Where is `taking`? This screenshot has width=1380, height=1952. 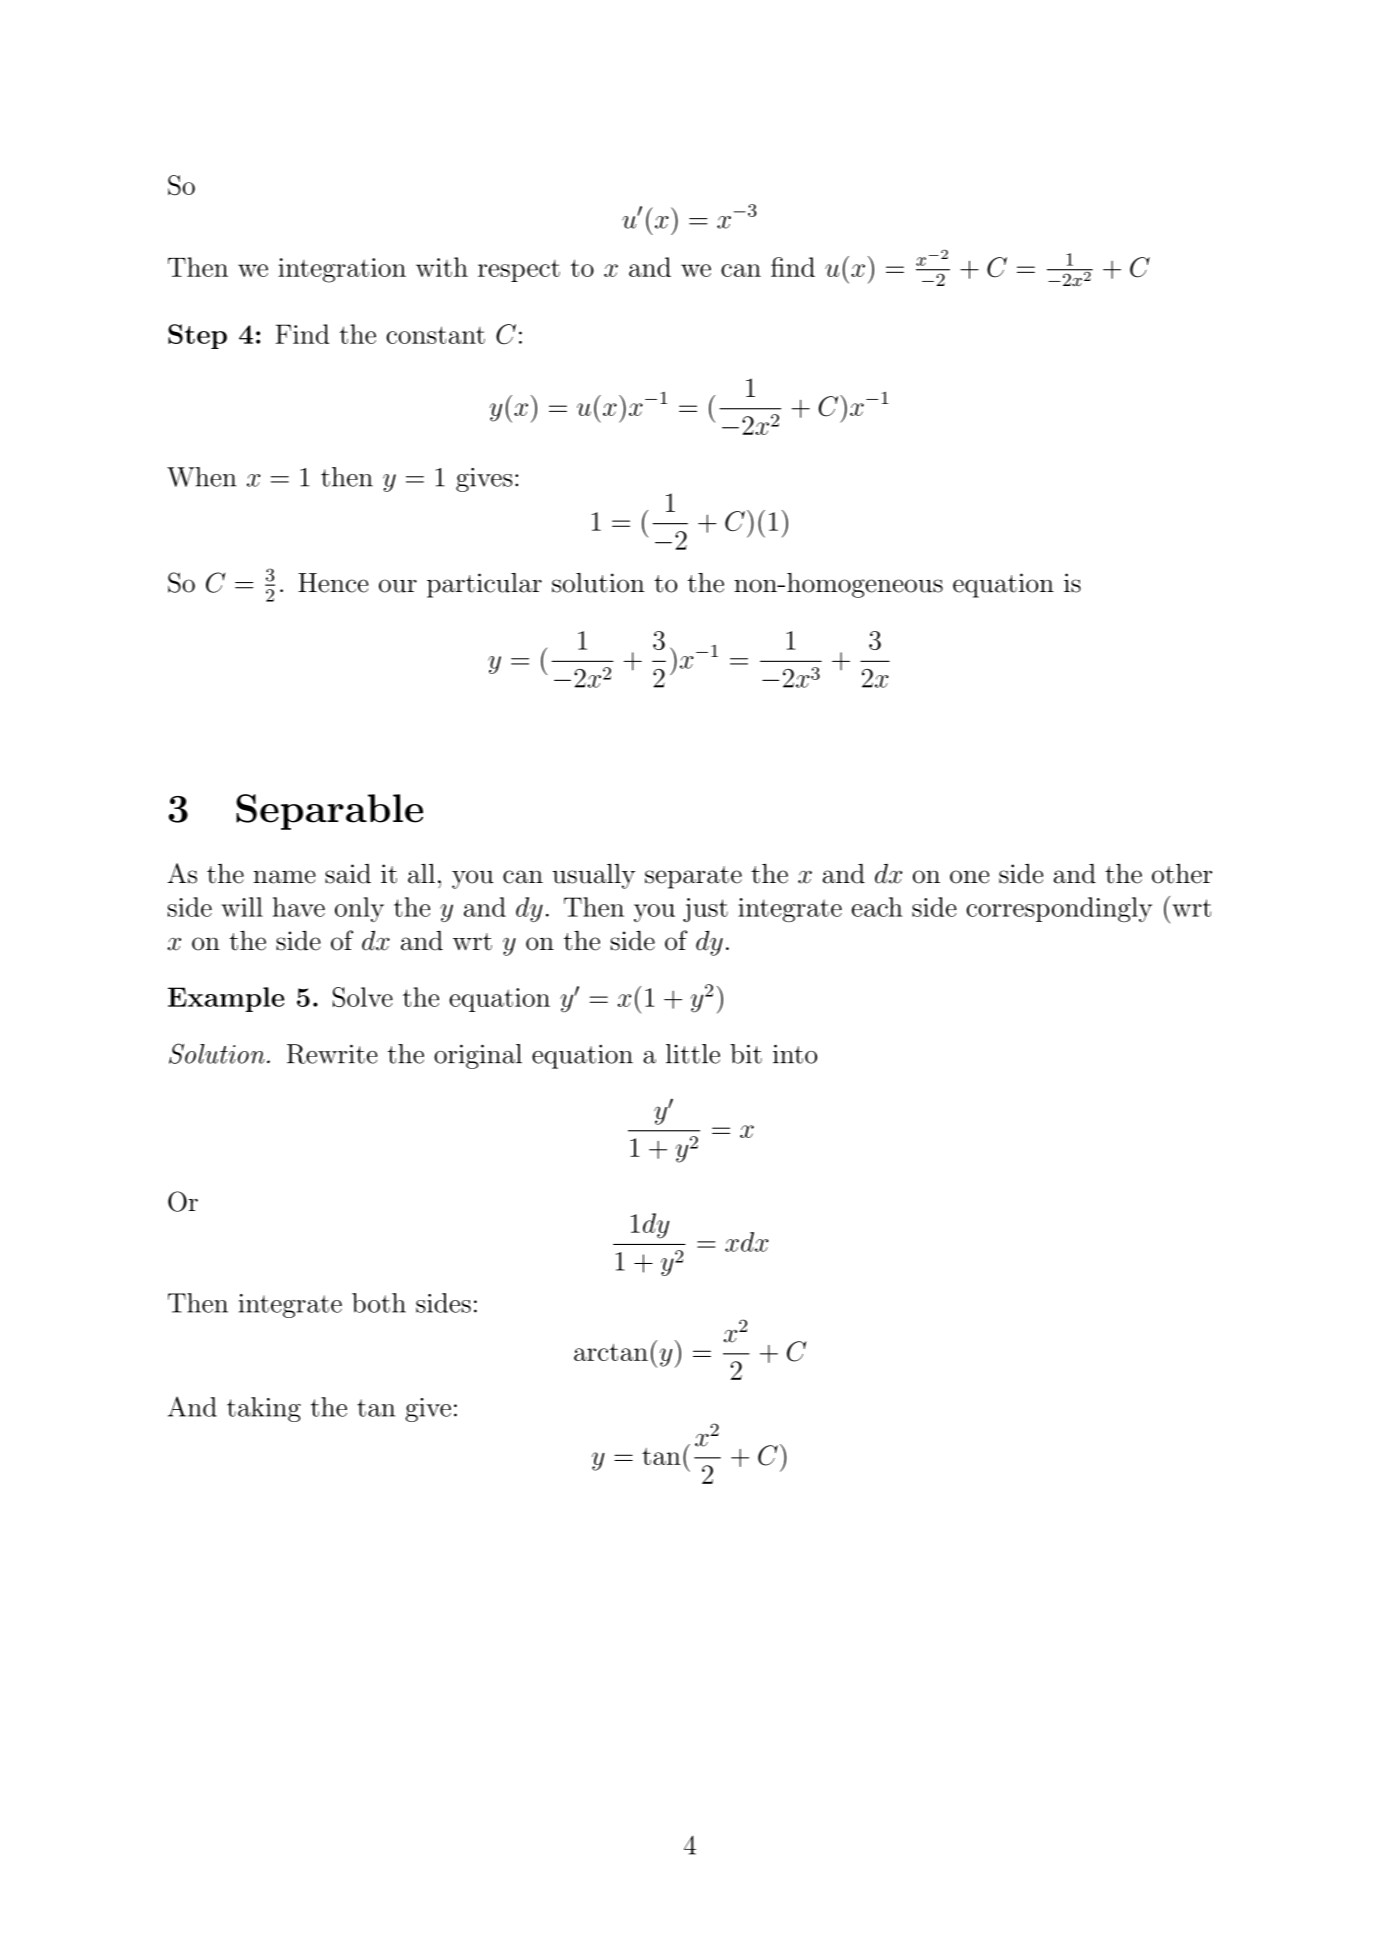
taking is located at coordinates (264, 1409).
